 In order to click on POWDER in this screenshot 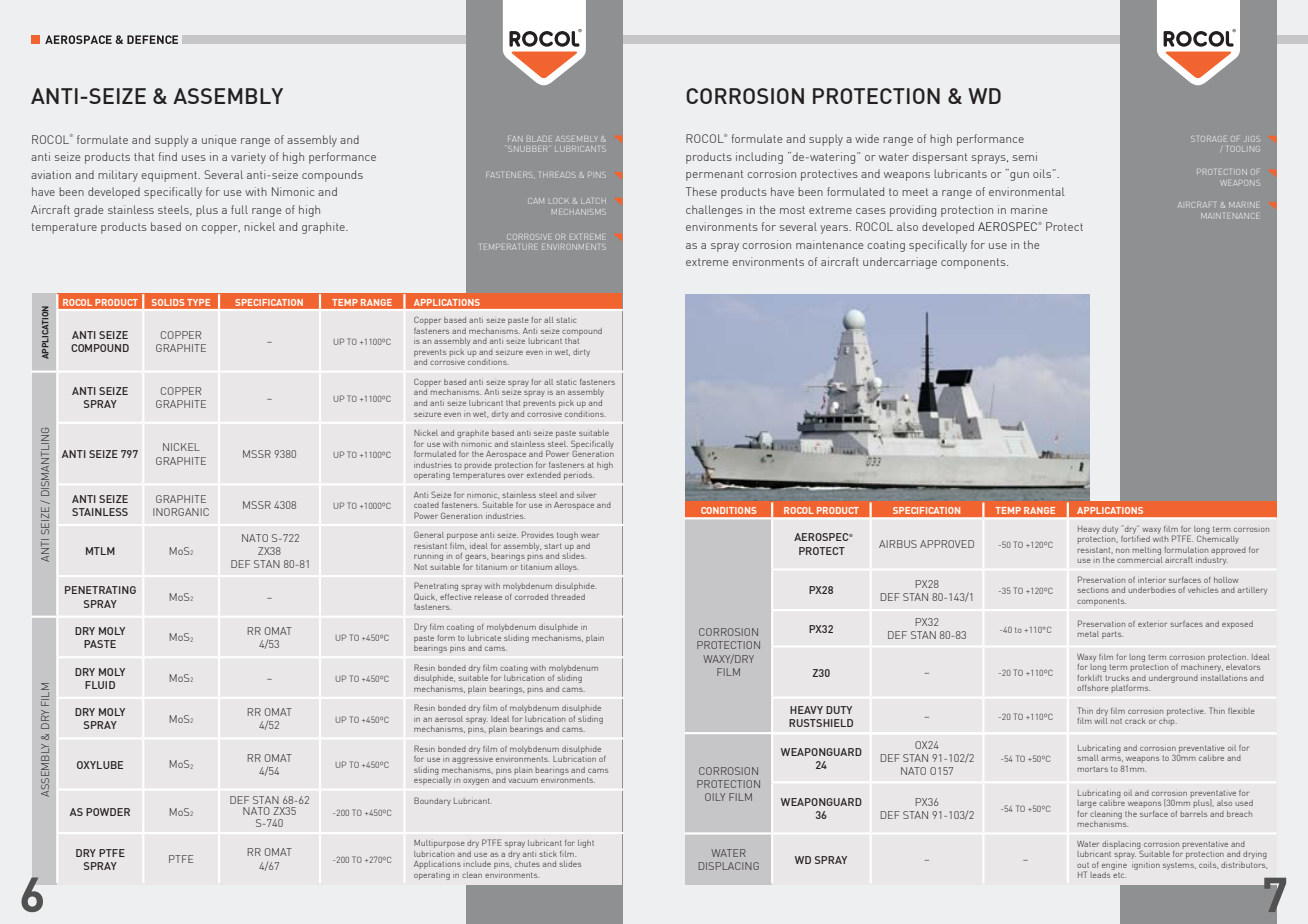, I will do `click(108, 812)`.
